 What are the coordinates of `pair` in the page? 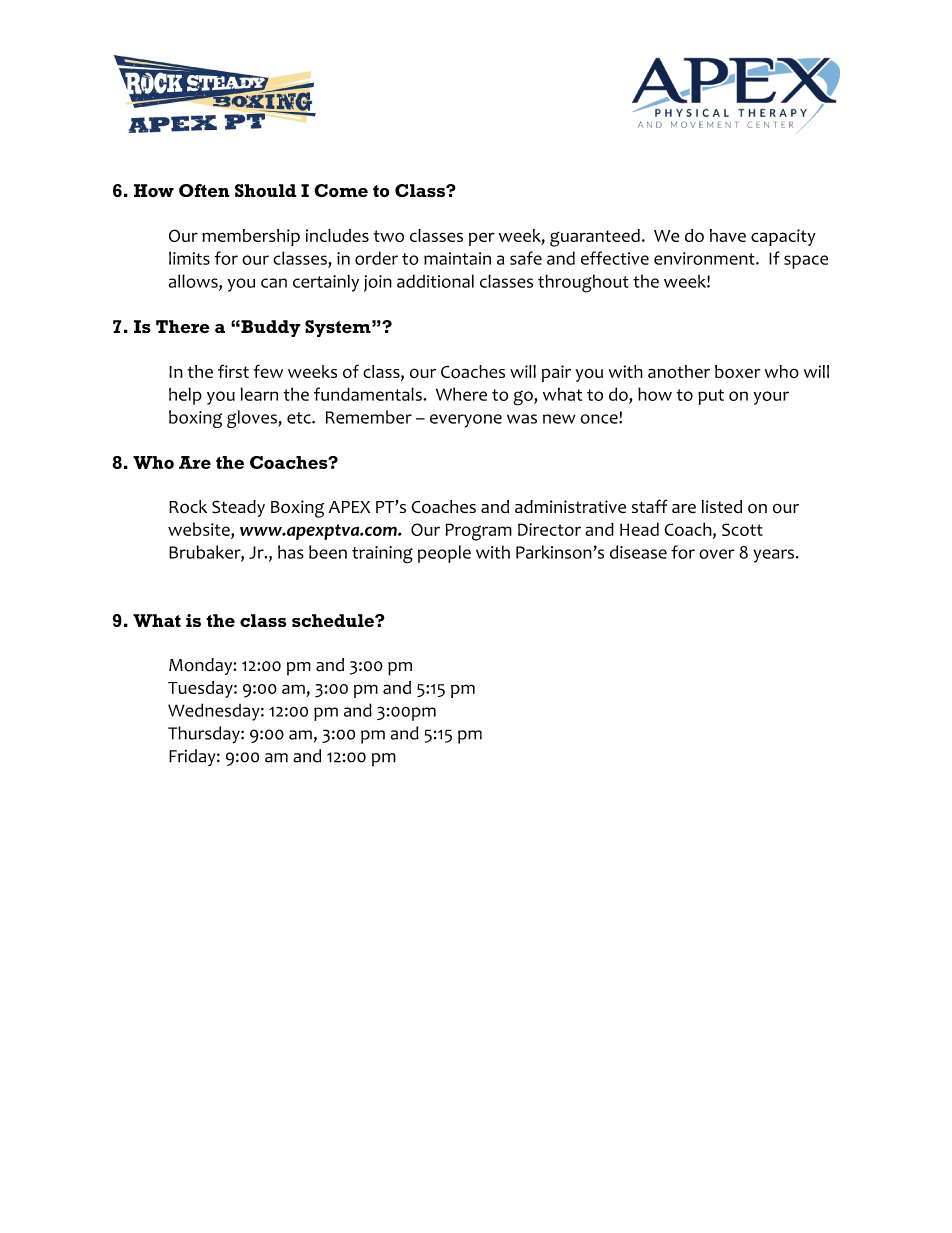 It's located at (556, 373).
